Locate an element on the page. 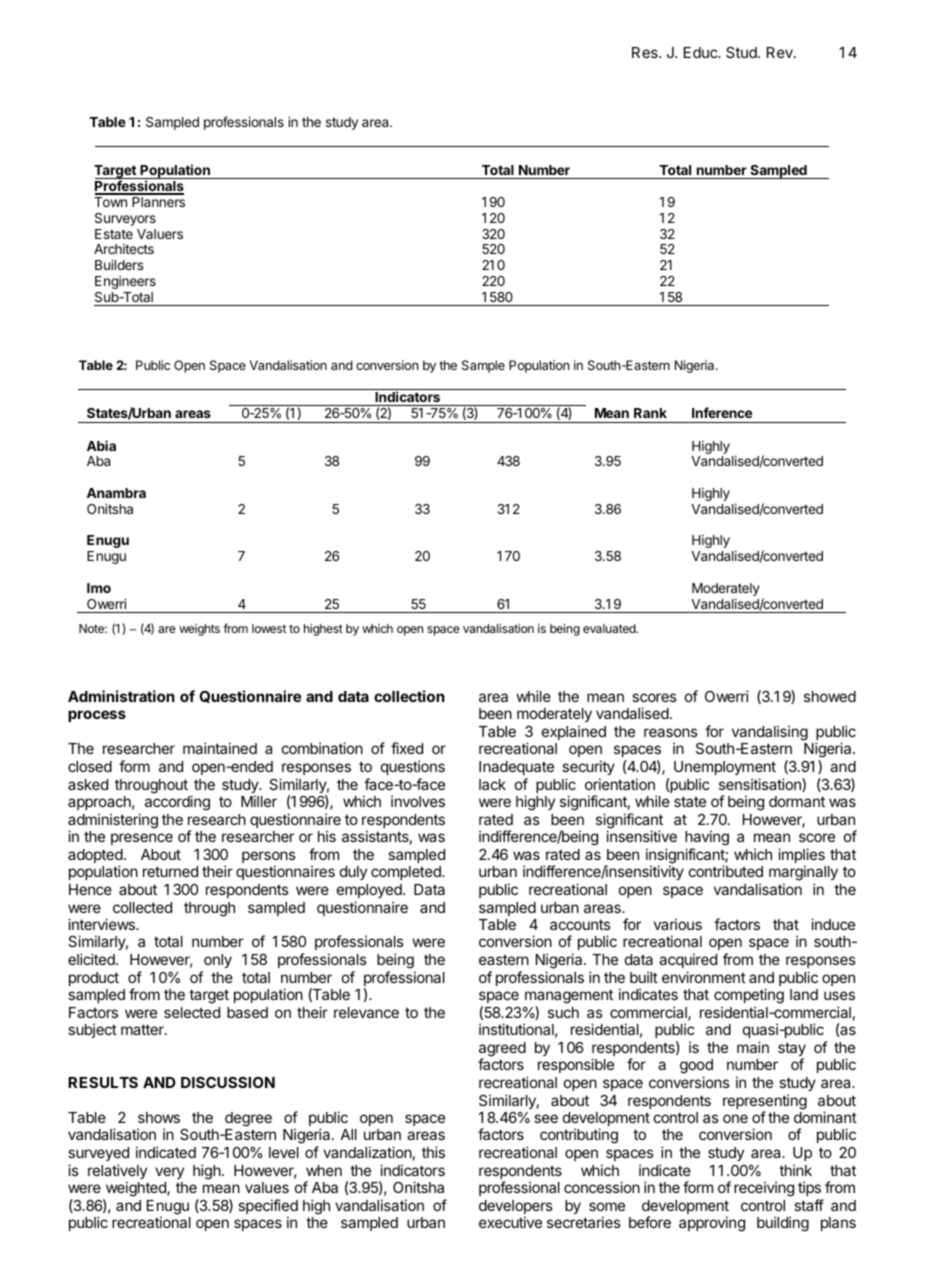 The height and width of the document is (1288, 933). this is located at coordinates (433, 1152).
